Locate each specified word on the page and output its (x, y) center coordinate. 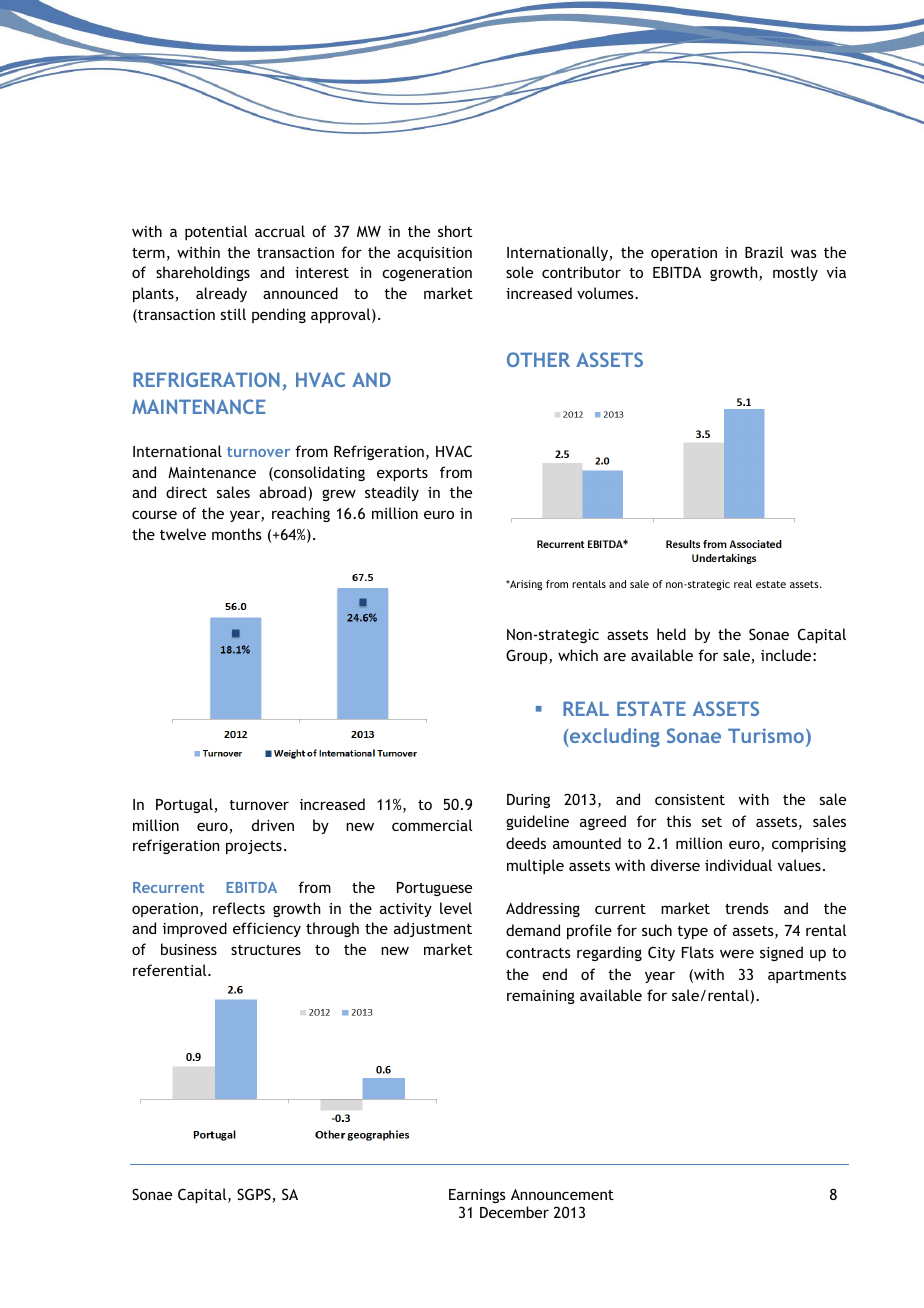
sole (519, 272)
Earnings (477, 1196)
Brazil (764, 252)
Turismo (766, 735)
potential (216, 232)
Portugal (185, 805)
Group (528, 656)
